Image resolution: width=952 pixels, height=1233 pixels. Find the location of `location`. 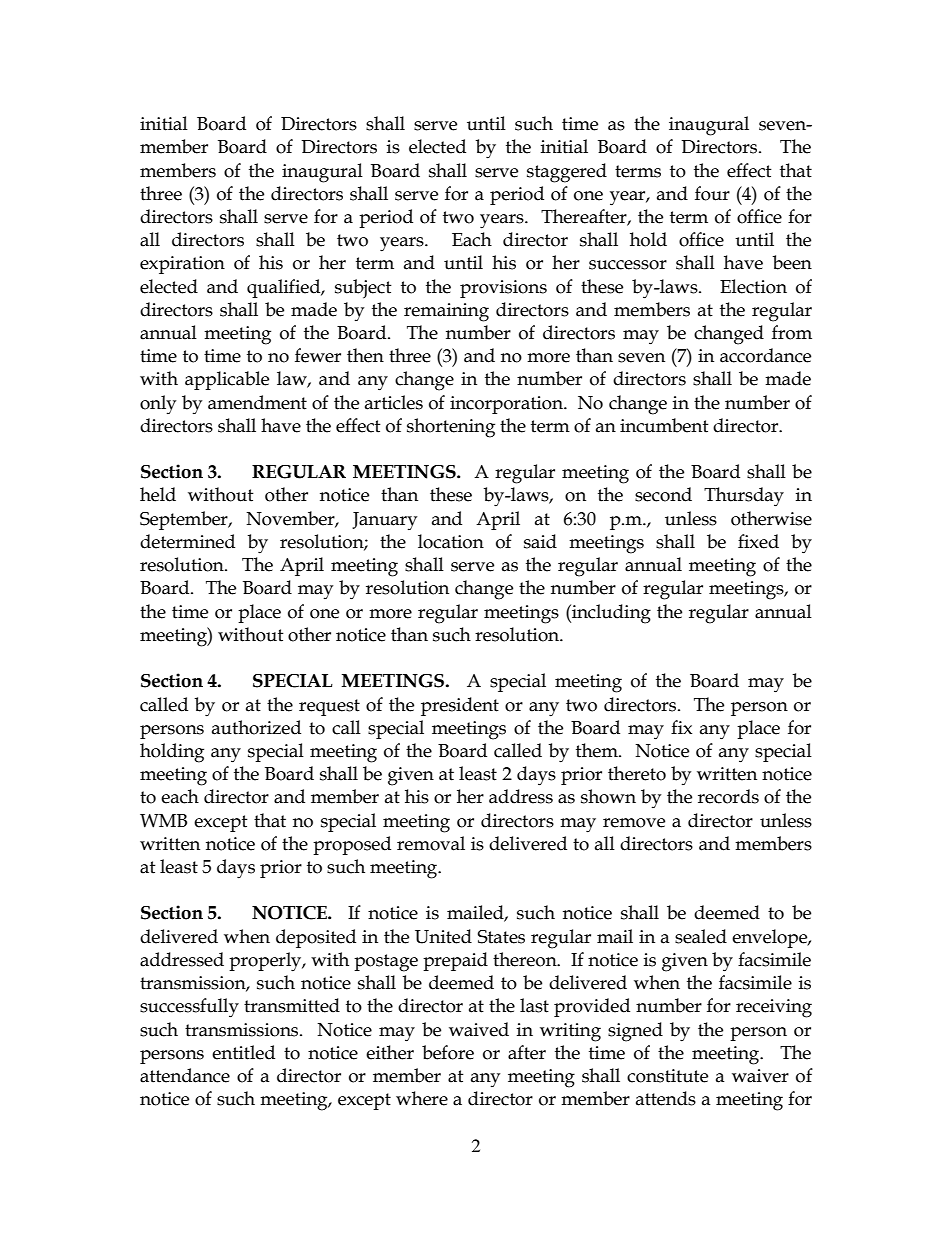

location is located at coordinates (451, 541).
